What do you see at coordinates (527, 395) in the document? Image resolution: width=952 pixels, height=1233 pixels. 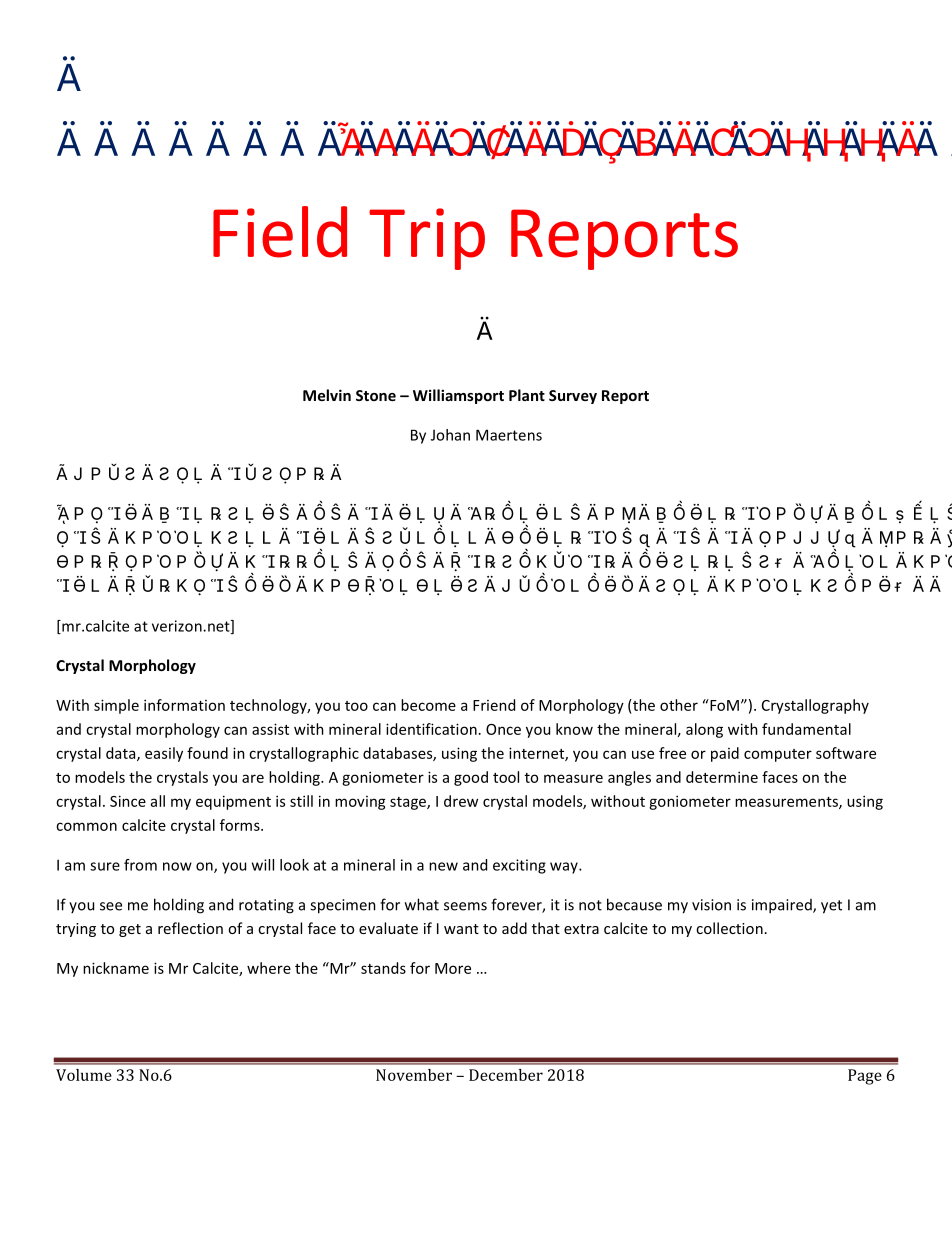 I see `Plant` at bounding box center [527, 395].
